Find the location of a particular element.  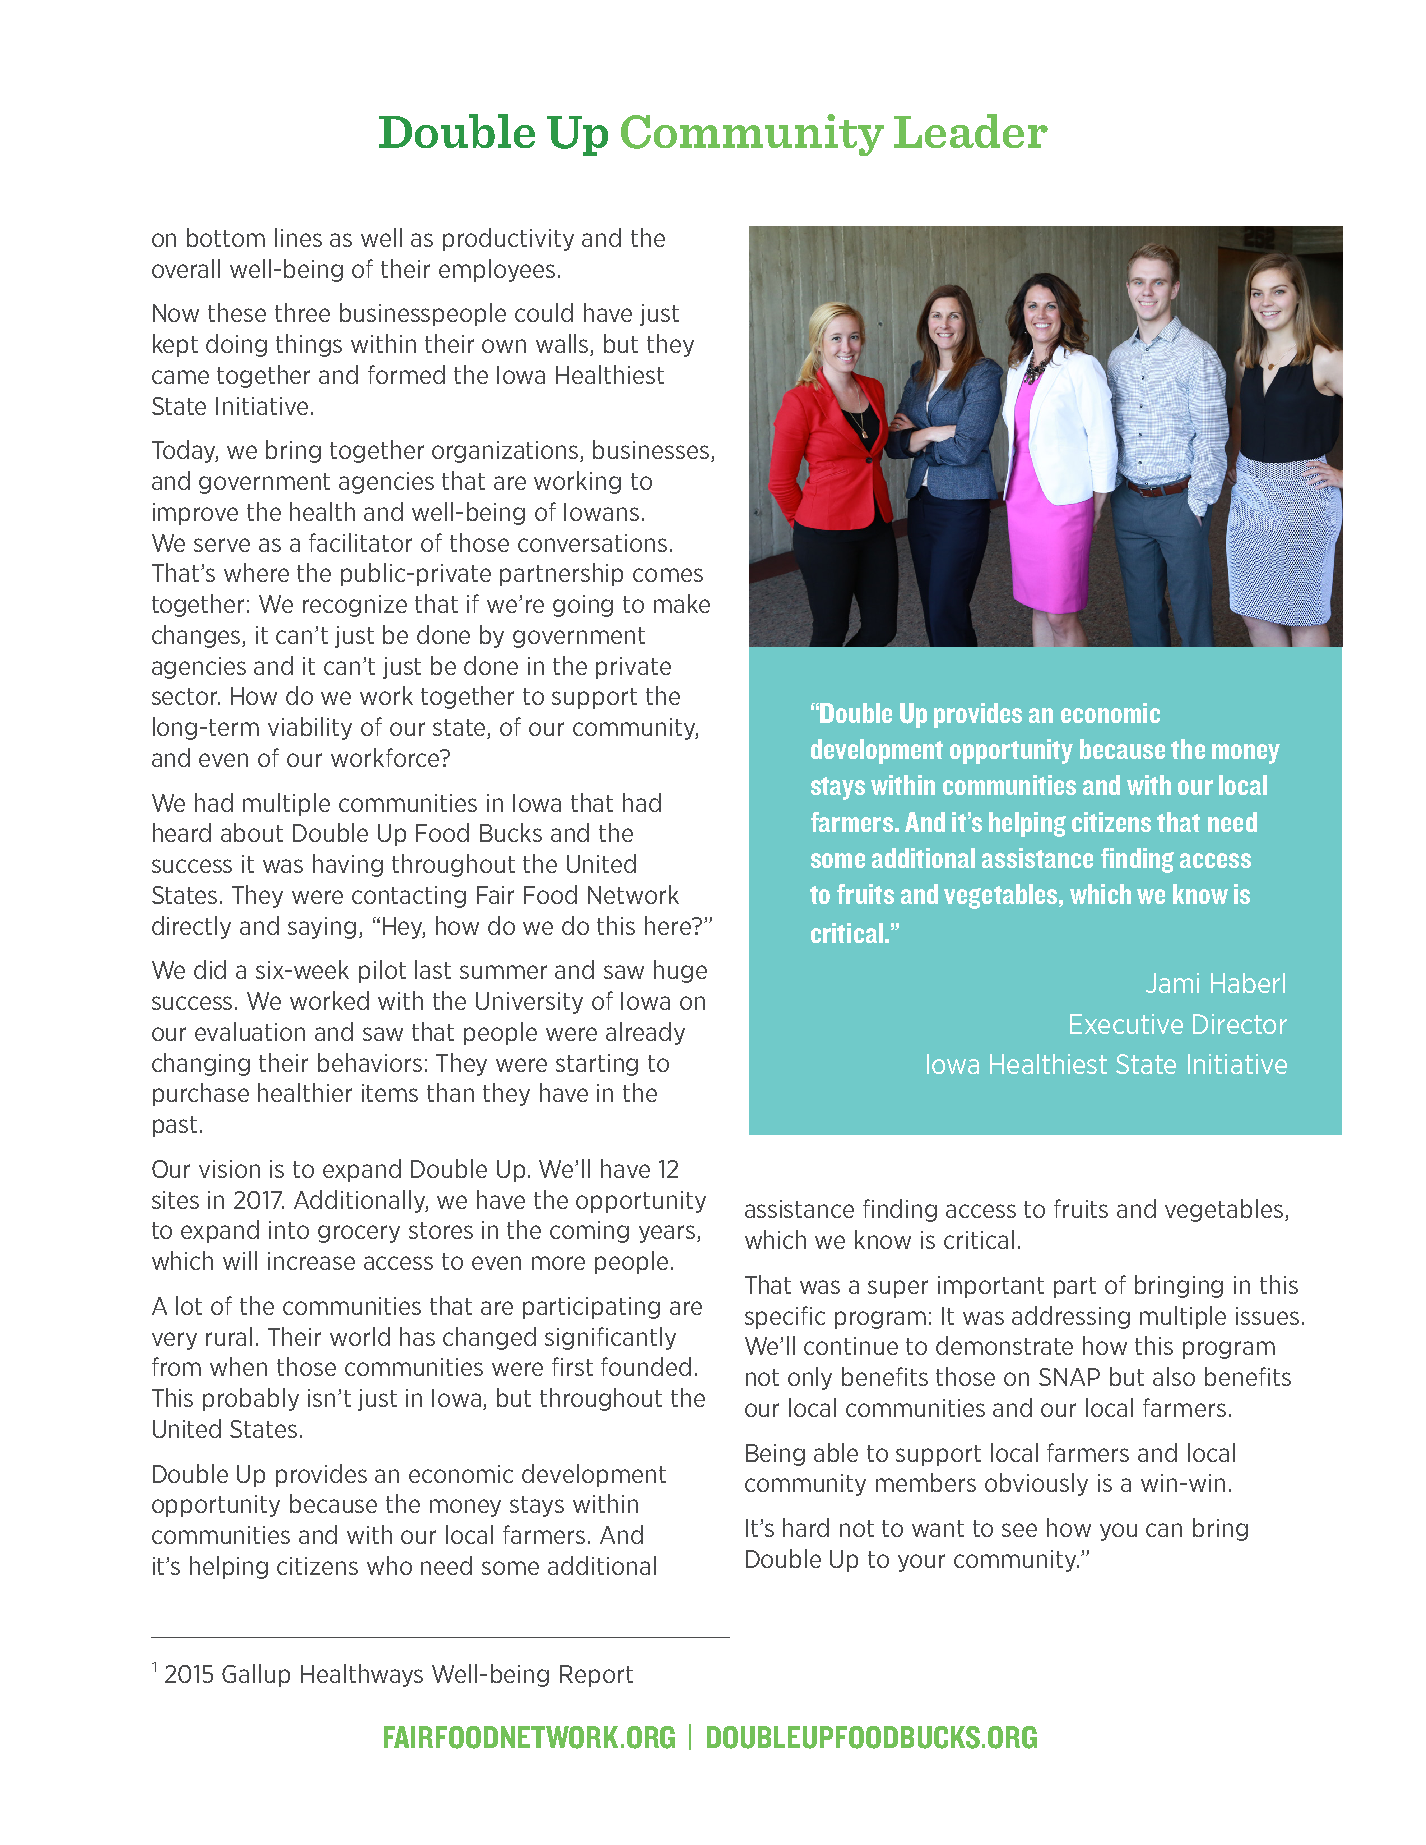

lines is located at coordinates (298, 237).
